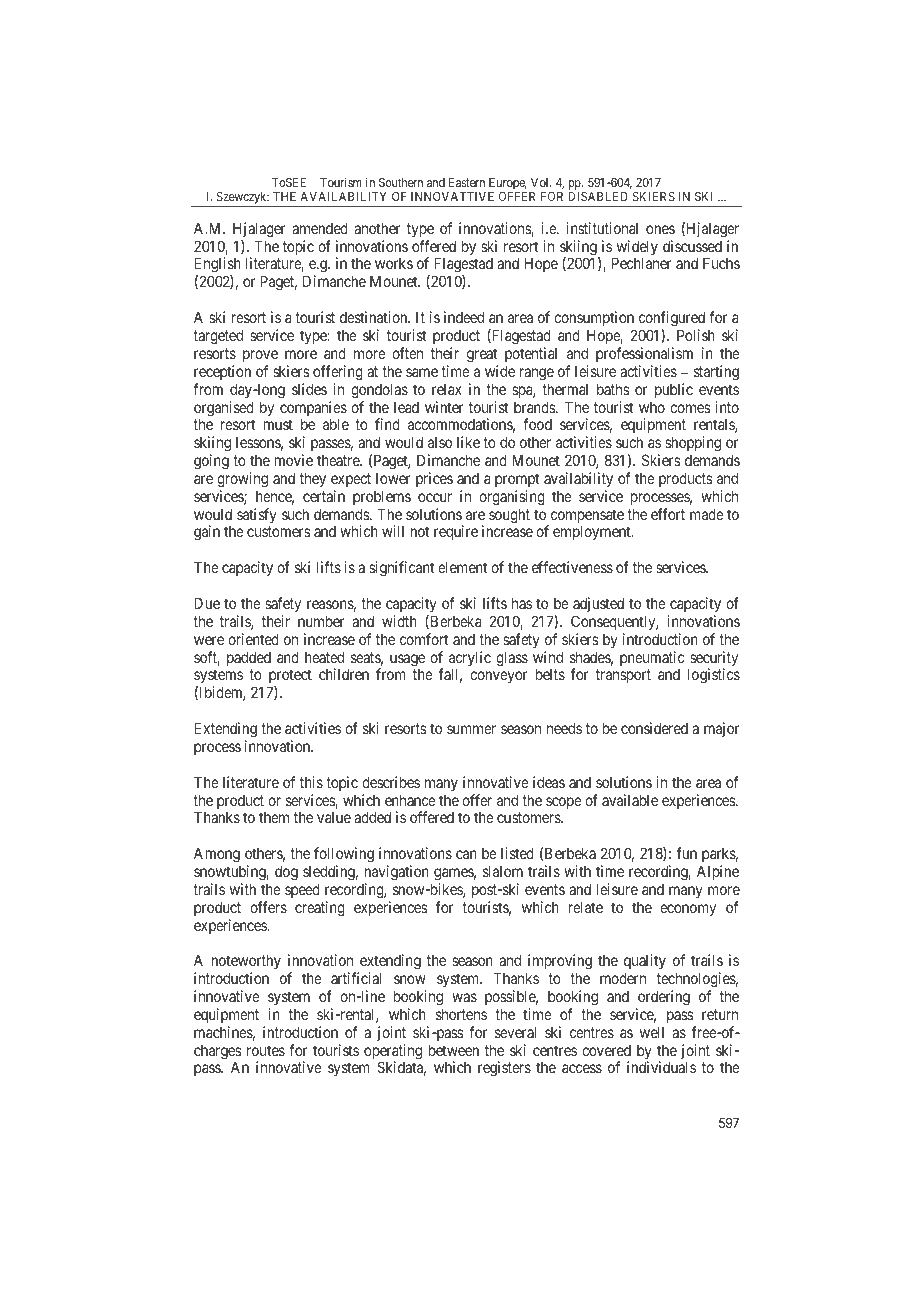 This screenshot has width=924, height=1308. Describe the element at coordinates (246, 963) in the screenshot. I see `noteworthy` at that location.
